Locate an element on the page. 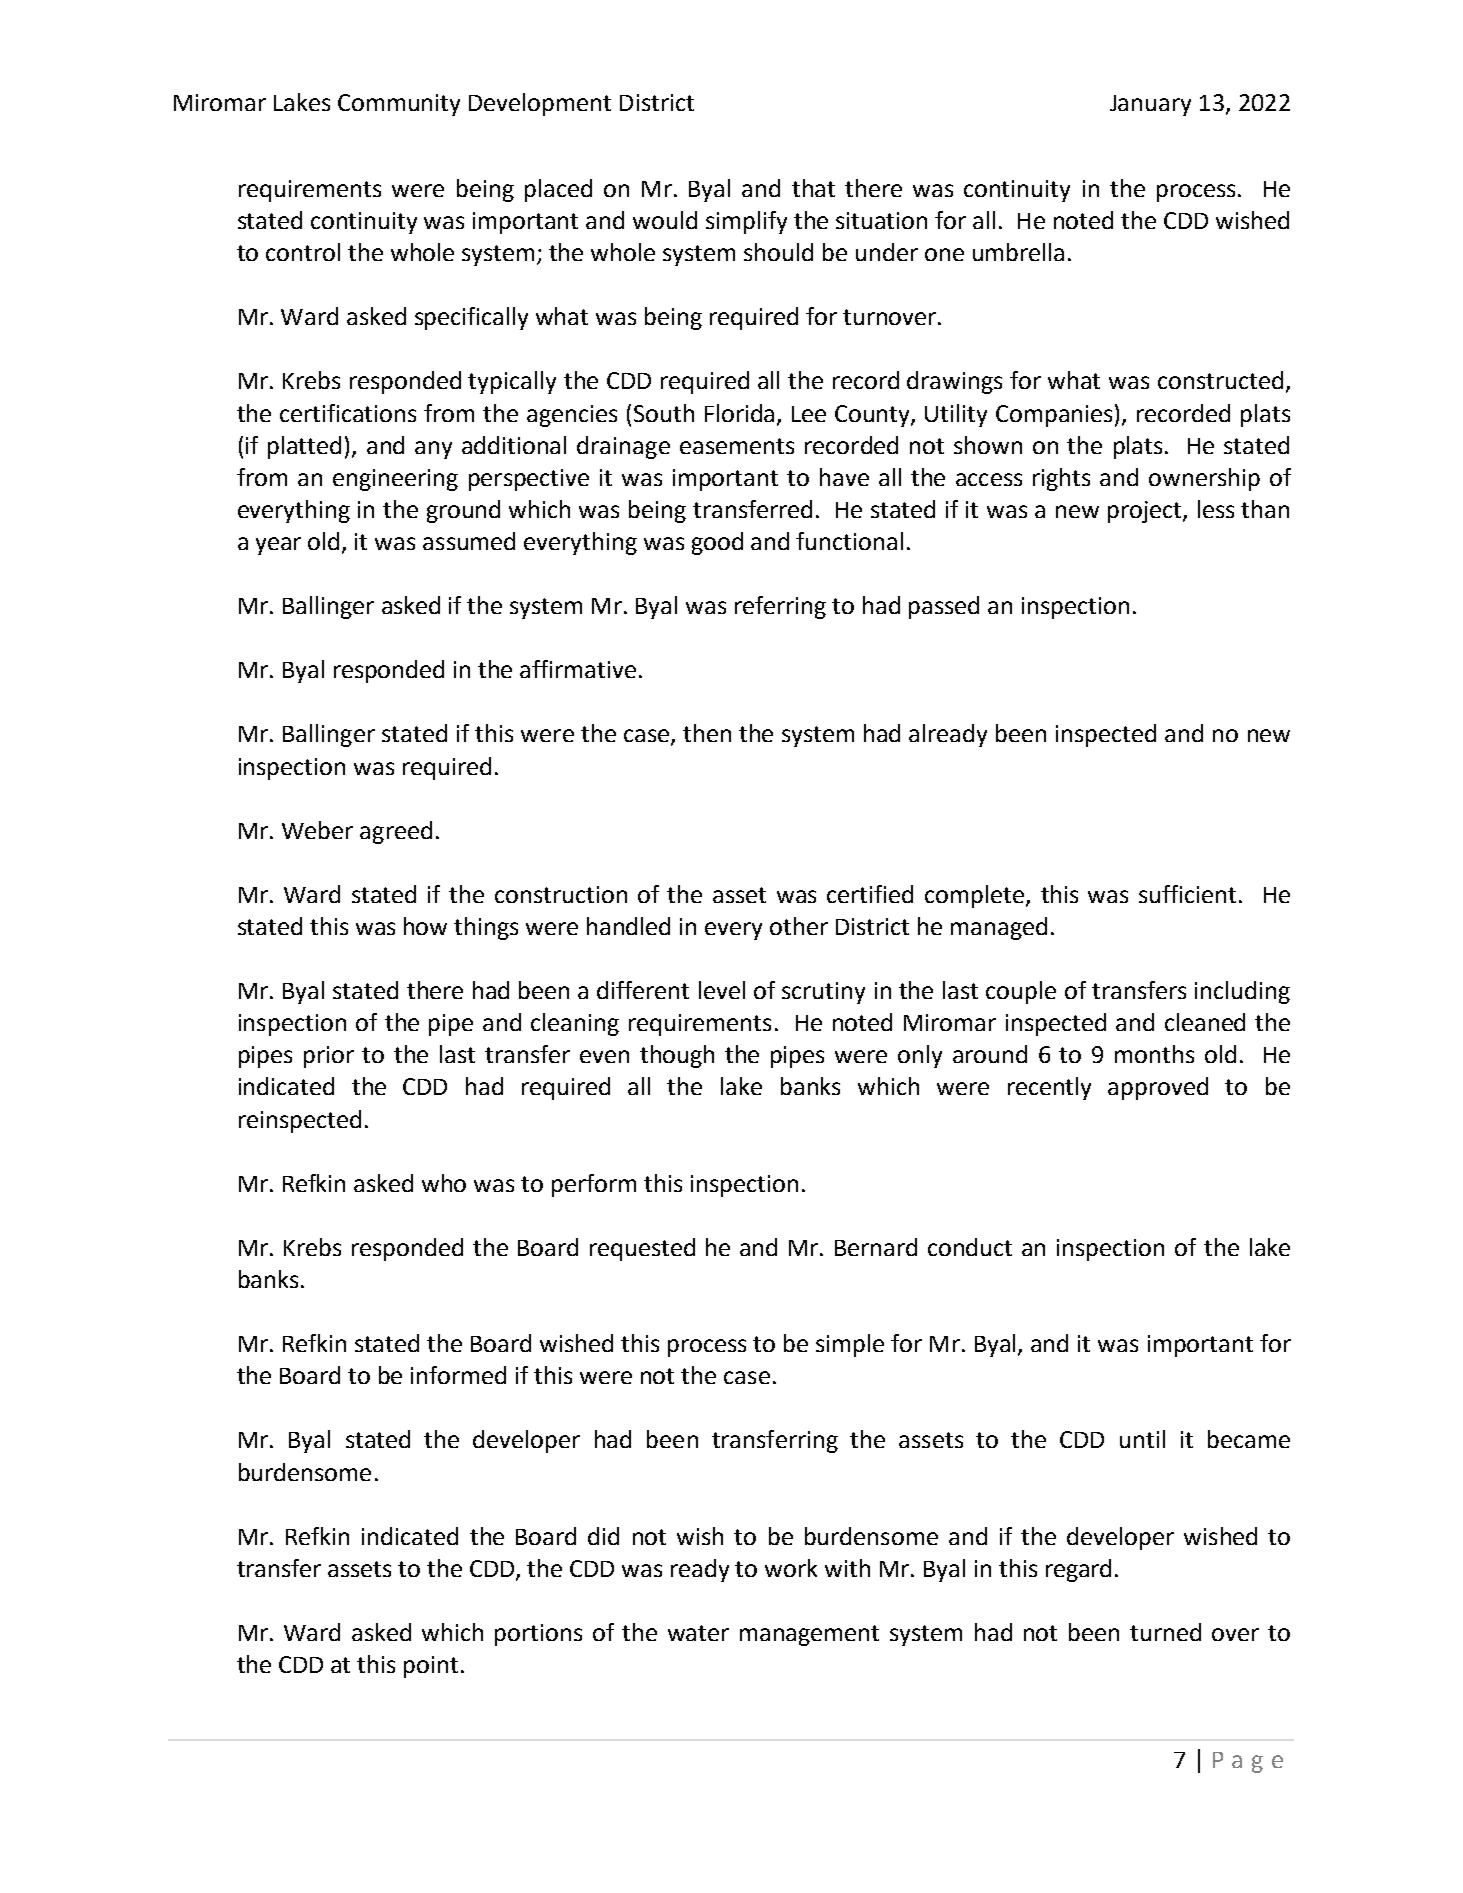  informed is located at coordinates (458, 1375).
